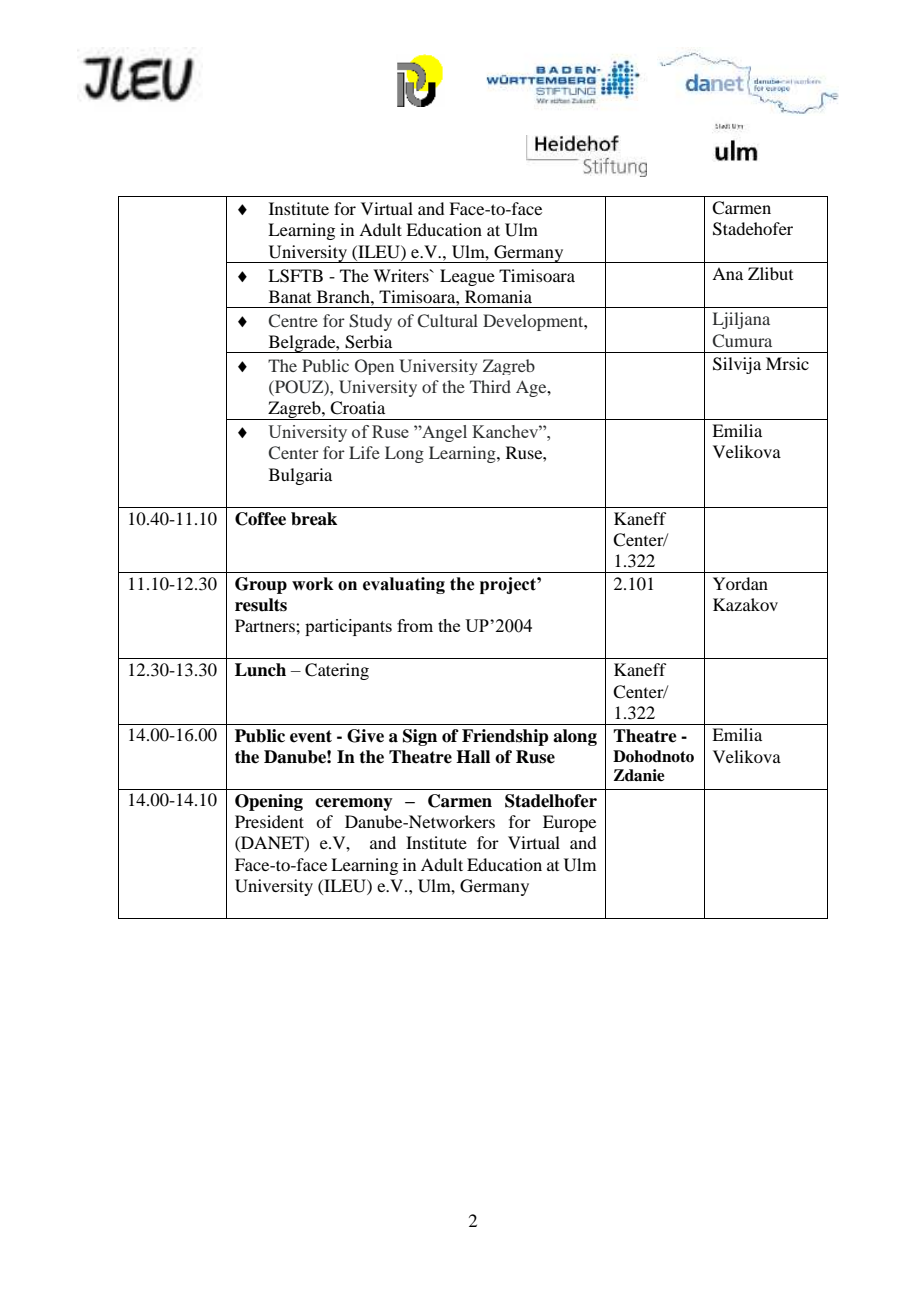 The image size is (924, 1308). Describe the element at coordinates (293, 321) in the screenshot. I see `Centre` at that location.
